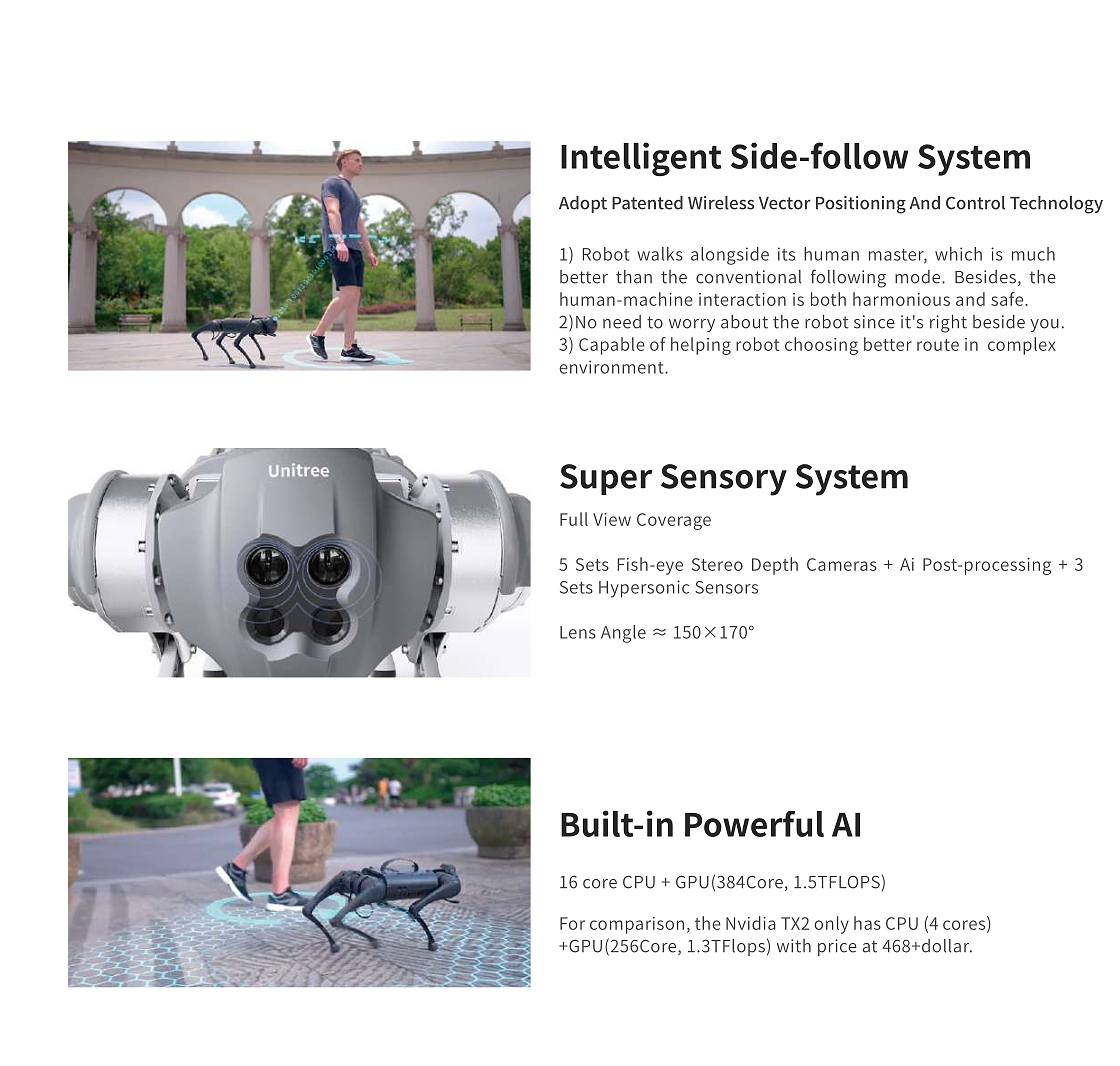 The image size is (1120, 1066). I want to click on comparison, so click(637, 925).
